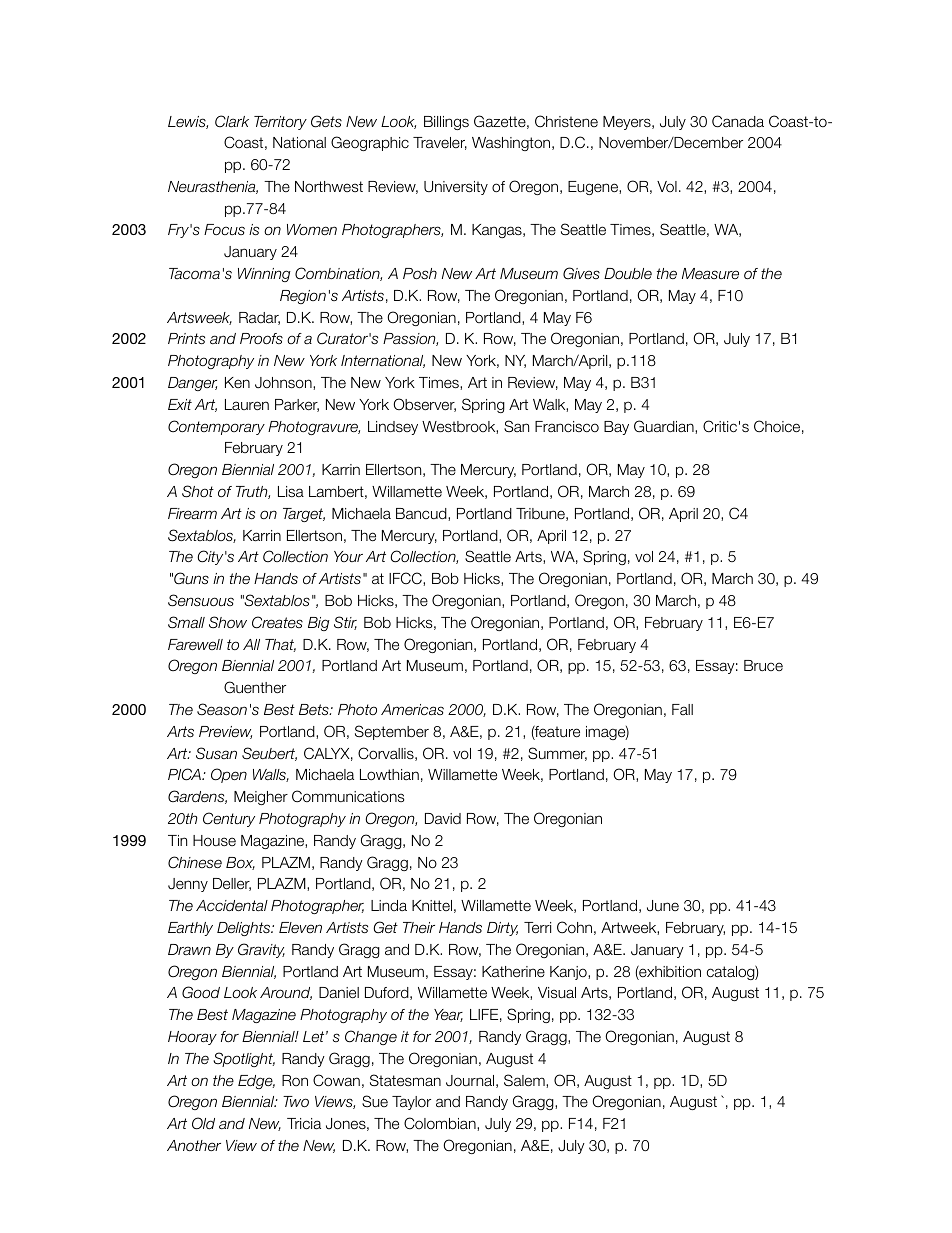 The image size is (952, 1233). What do you see at coordinates (424, 405) in the document?
I see `Observer` at bounding box center [424, 405].
